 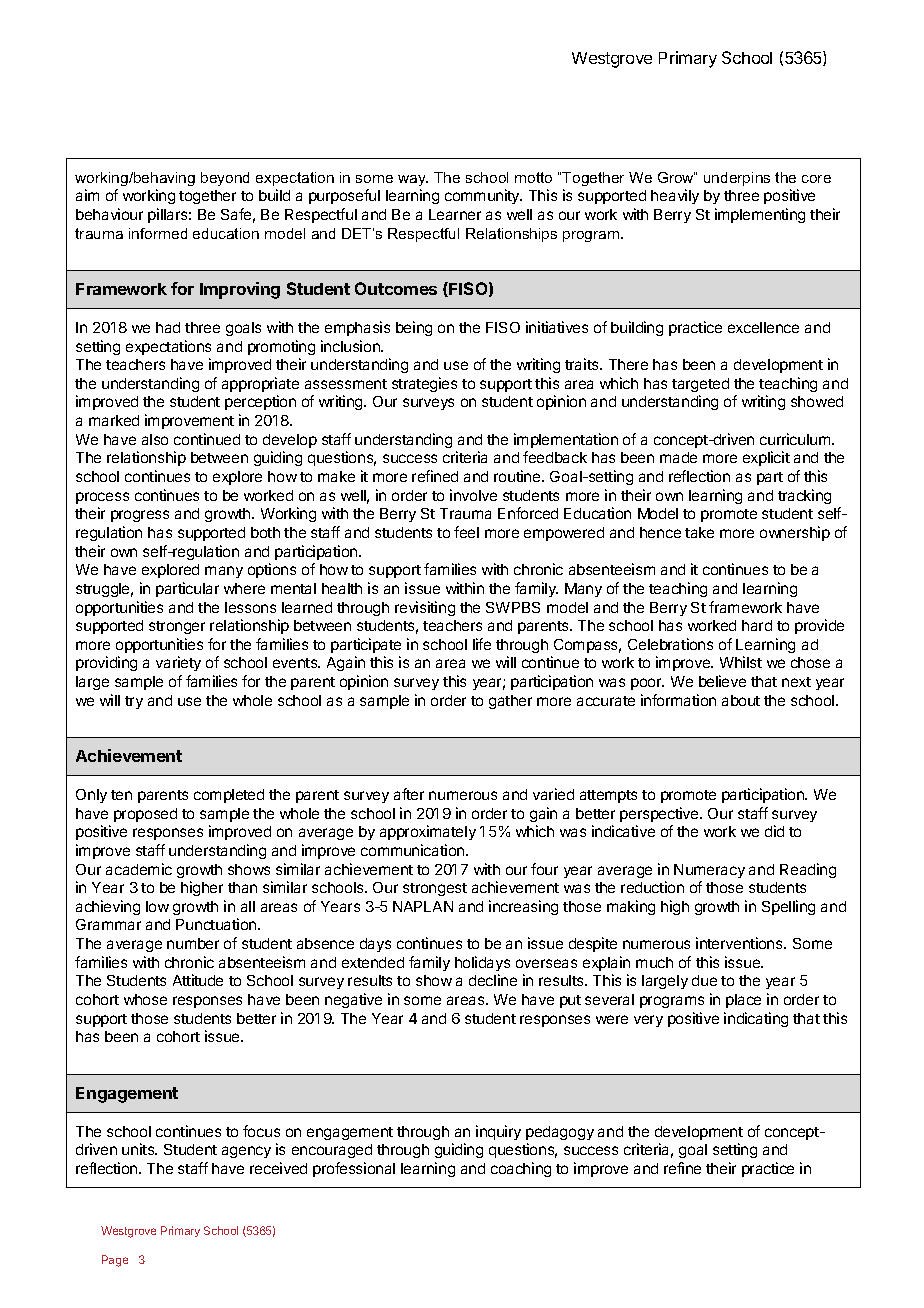 What do you see at coordinates (158, 233) in the screenshot?
I see `informed` at bounding box center [158, 233].
